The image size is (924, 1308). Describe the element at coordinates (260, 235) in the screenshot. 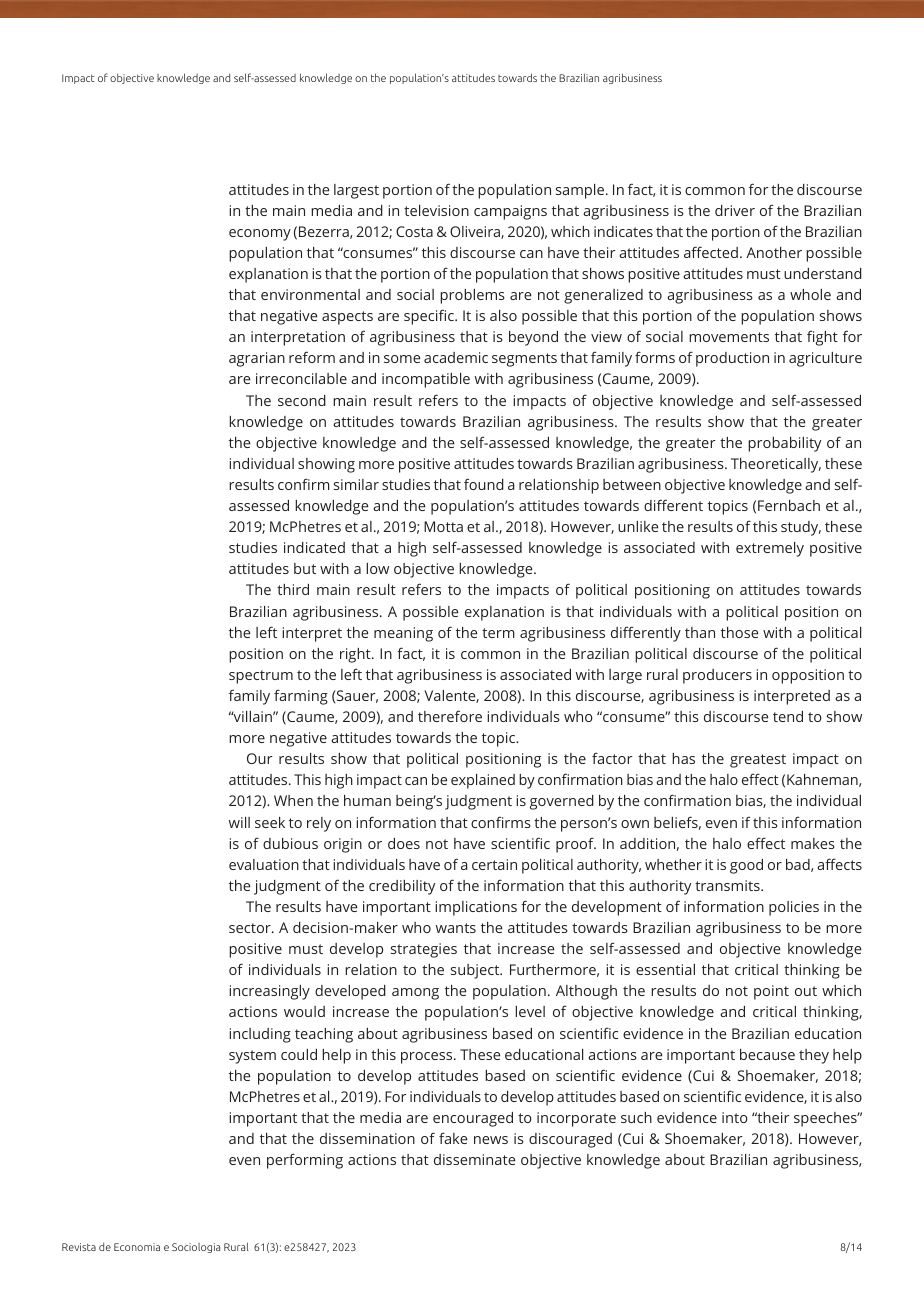

I see `economy` at that location.
